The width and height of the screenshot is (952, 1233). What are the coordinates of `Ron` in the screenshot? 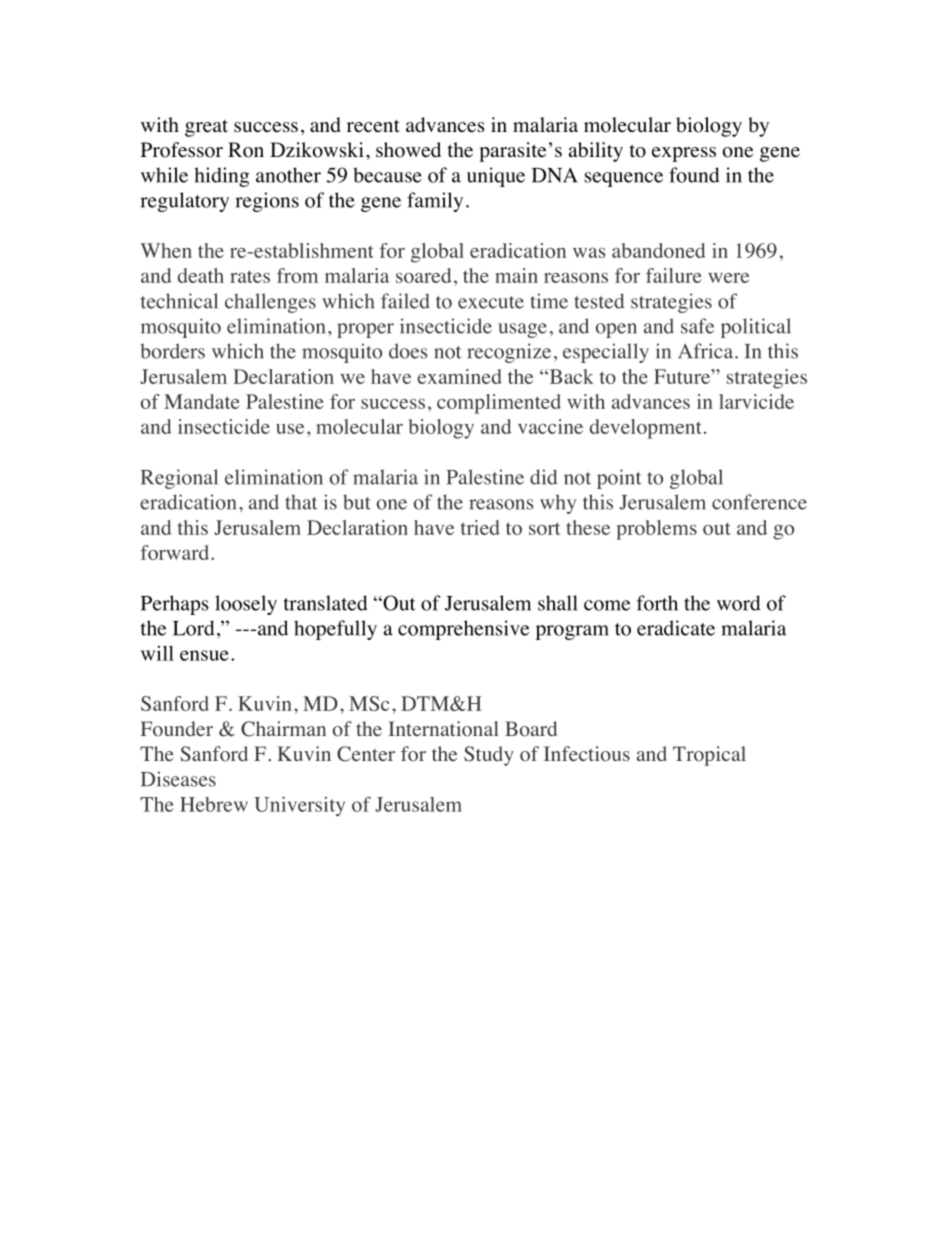 It's located at (246, 150).
